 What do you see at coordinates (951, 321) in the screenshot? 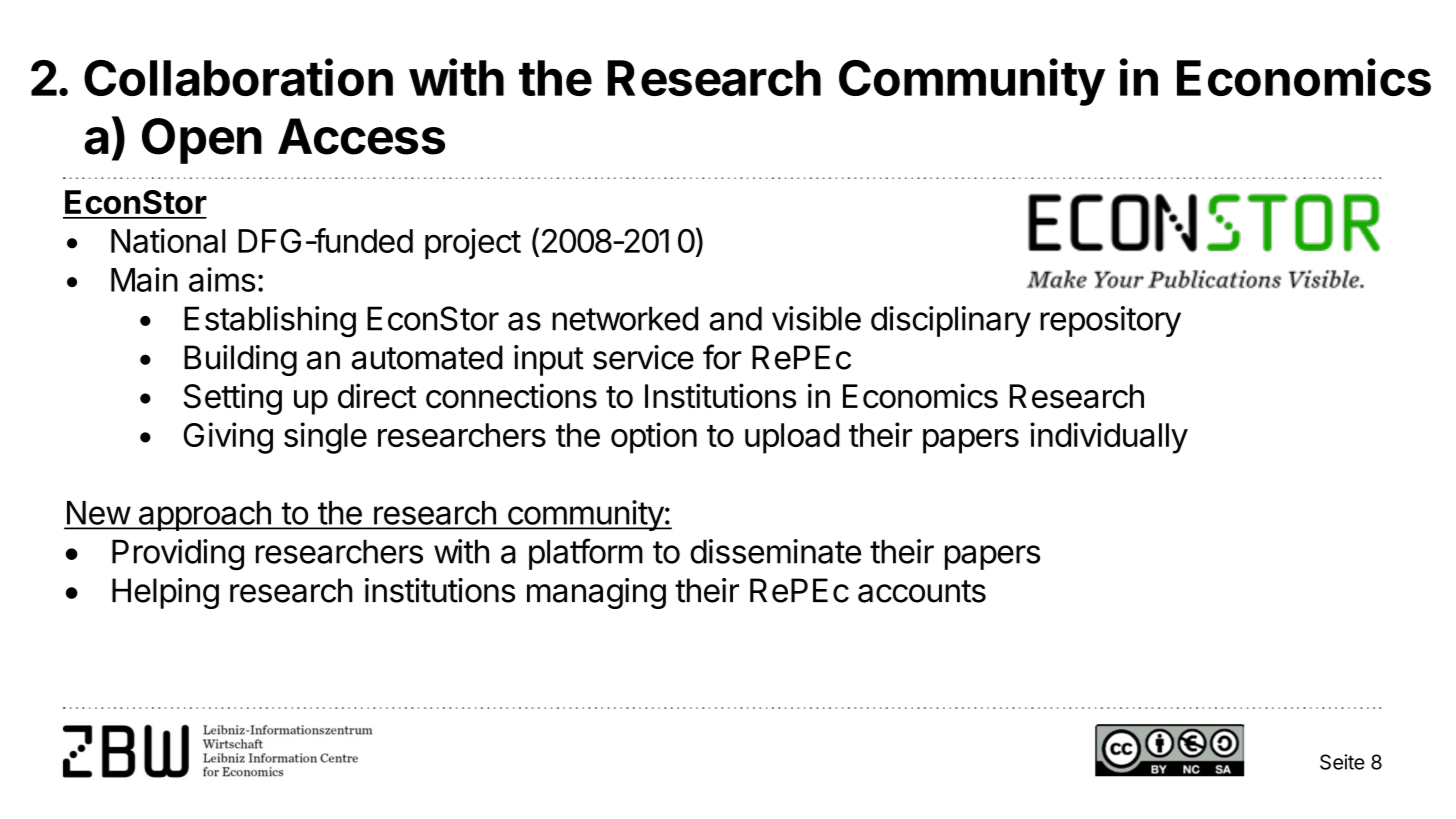
I see `disciplinary` at bounding box center [951, 321].
